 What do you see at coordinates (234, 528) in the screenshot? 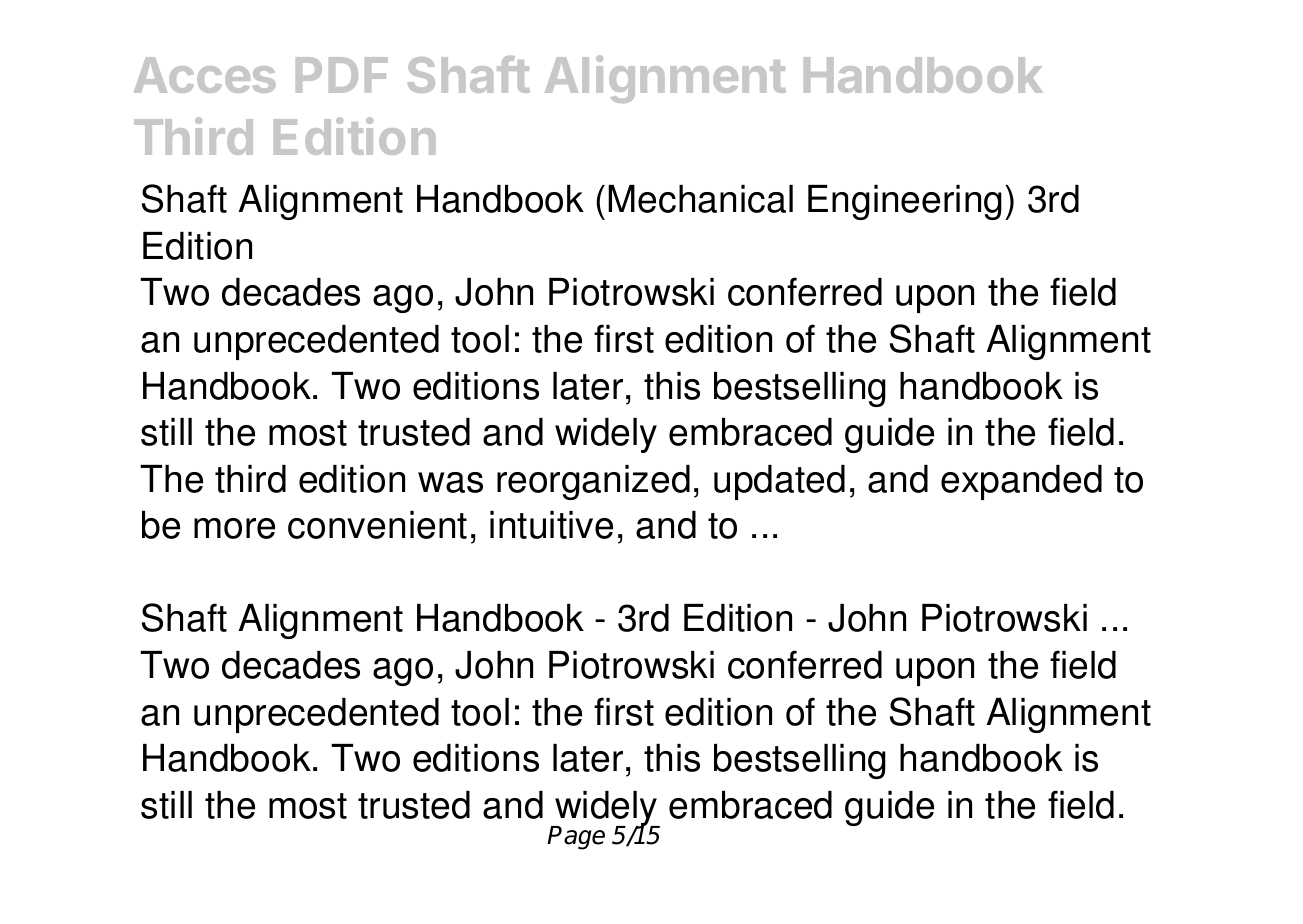
I see `more` at bounding box center [234, 528].
